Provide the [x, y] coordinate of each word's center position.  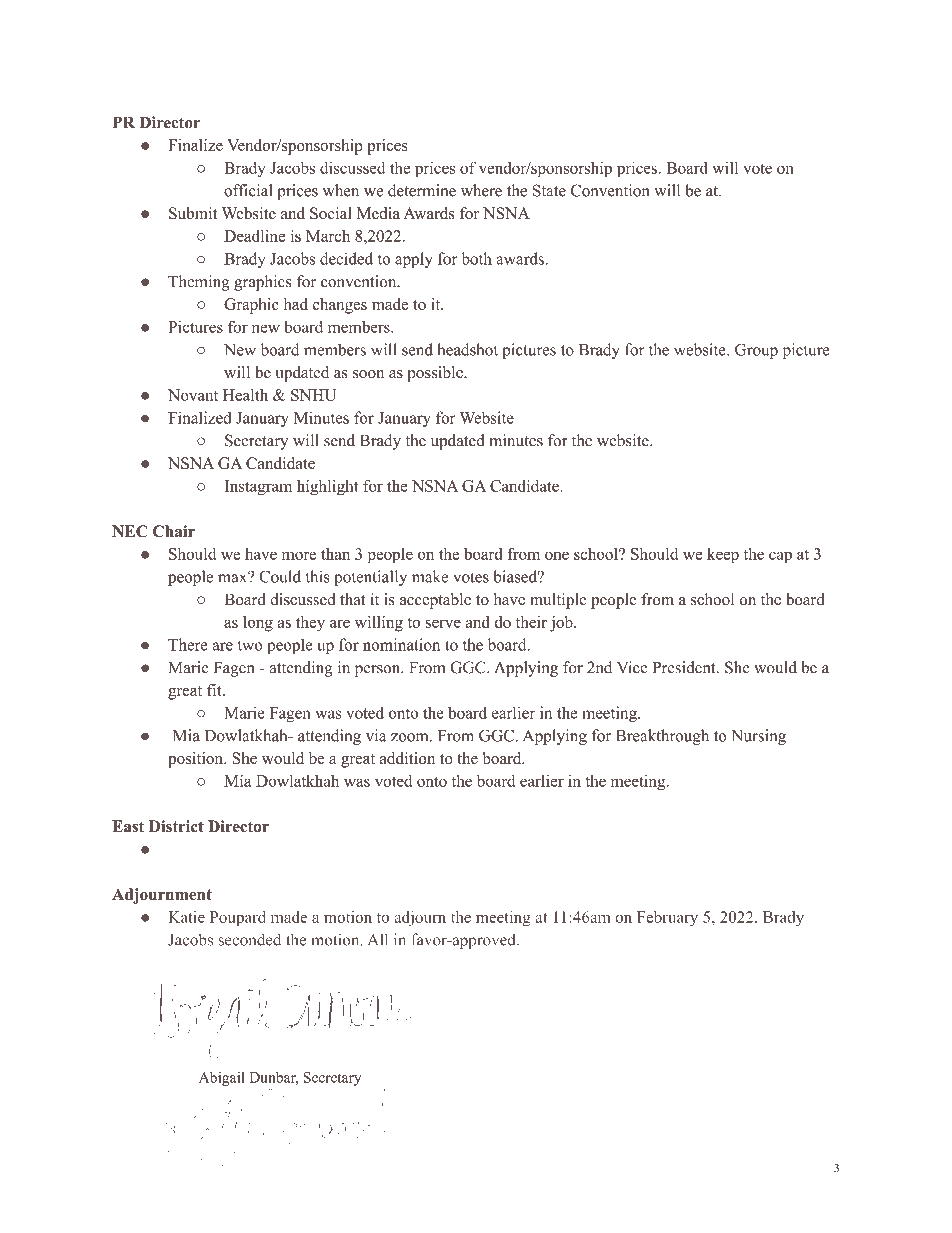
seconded [250, 939]
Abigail [221, 1079]
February [667, 919]
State [549, 190]
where [481, 190]
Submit [193, 213]
